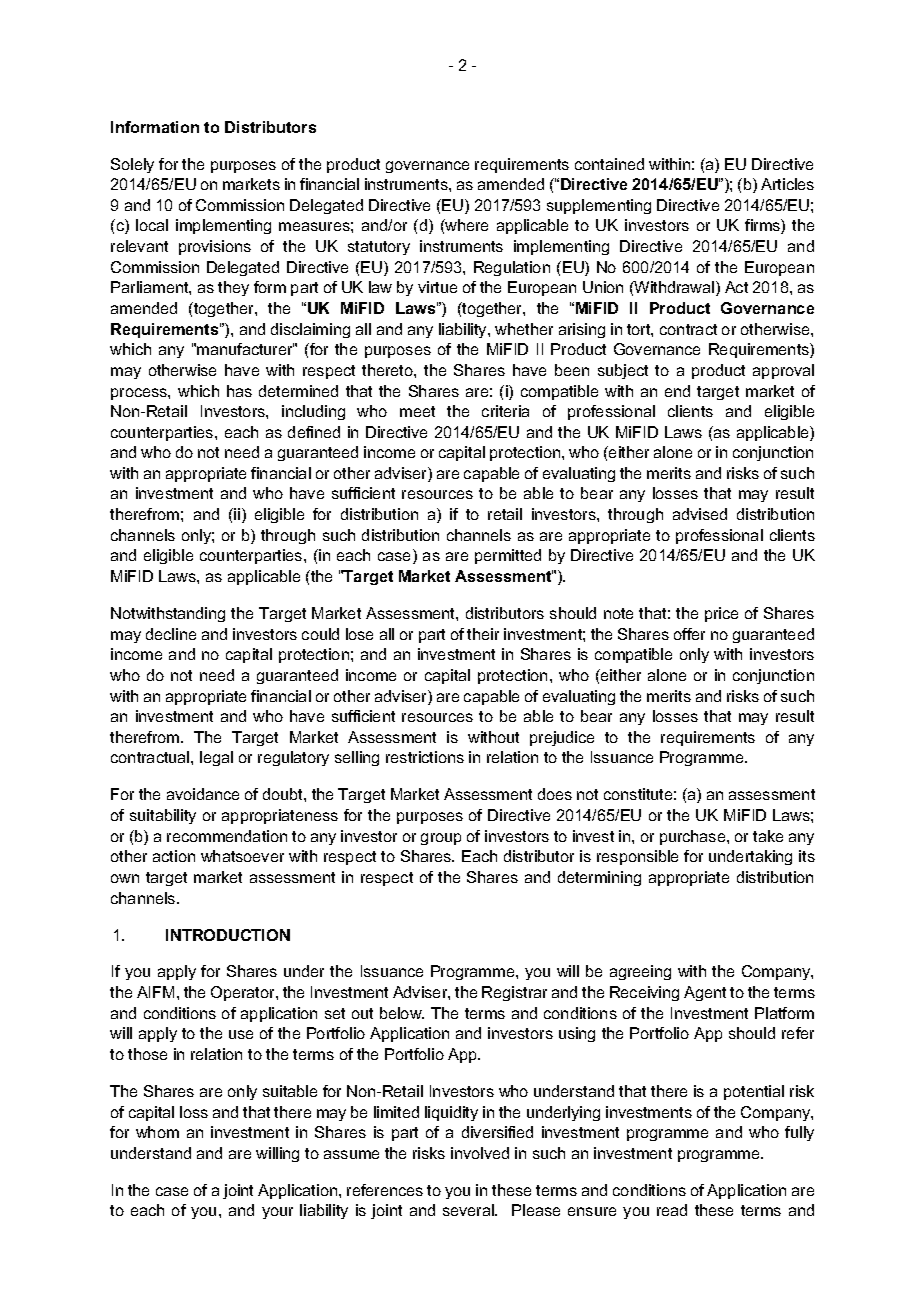 The width and height of the screenshot is (924, 1308). I want to click on advised, so click(700, 514).
